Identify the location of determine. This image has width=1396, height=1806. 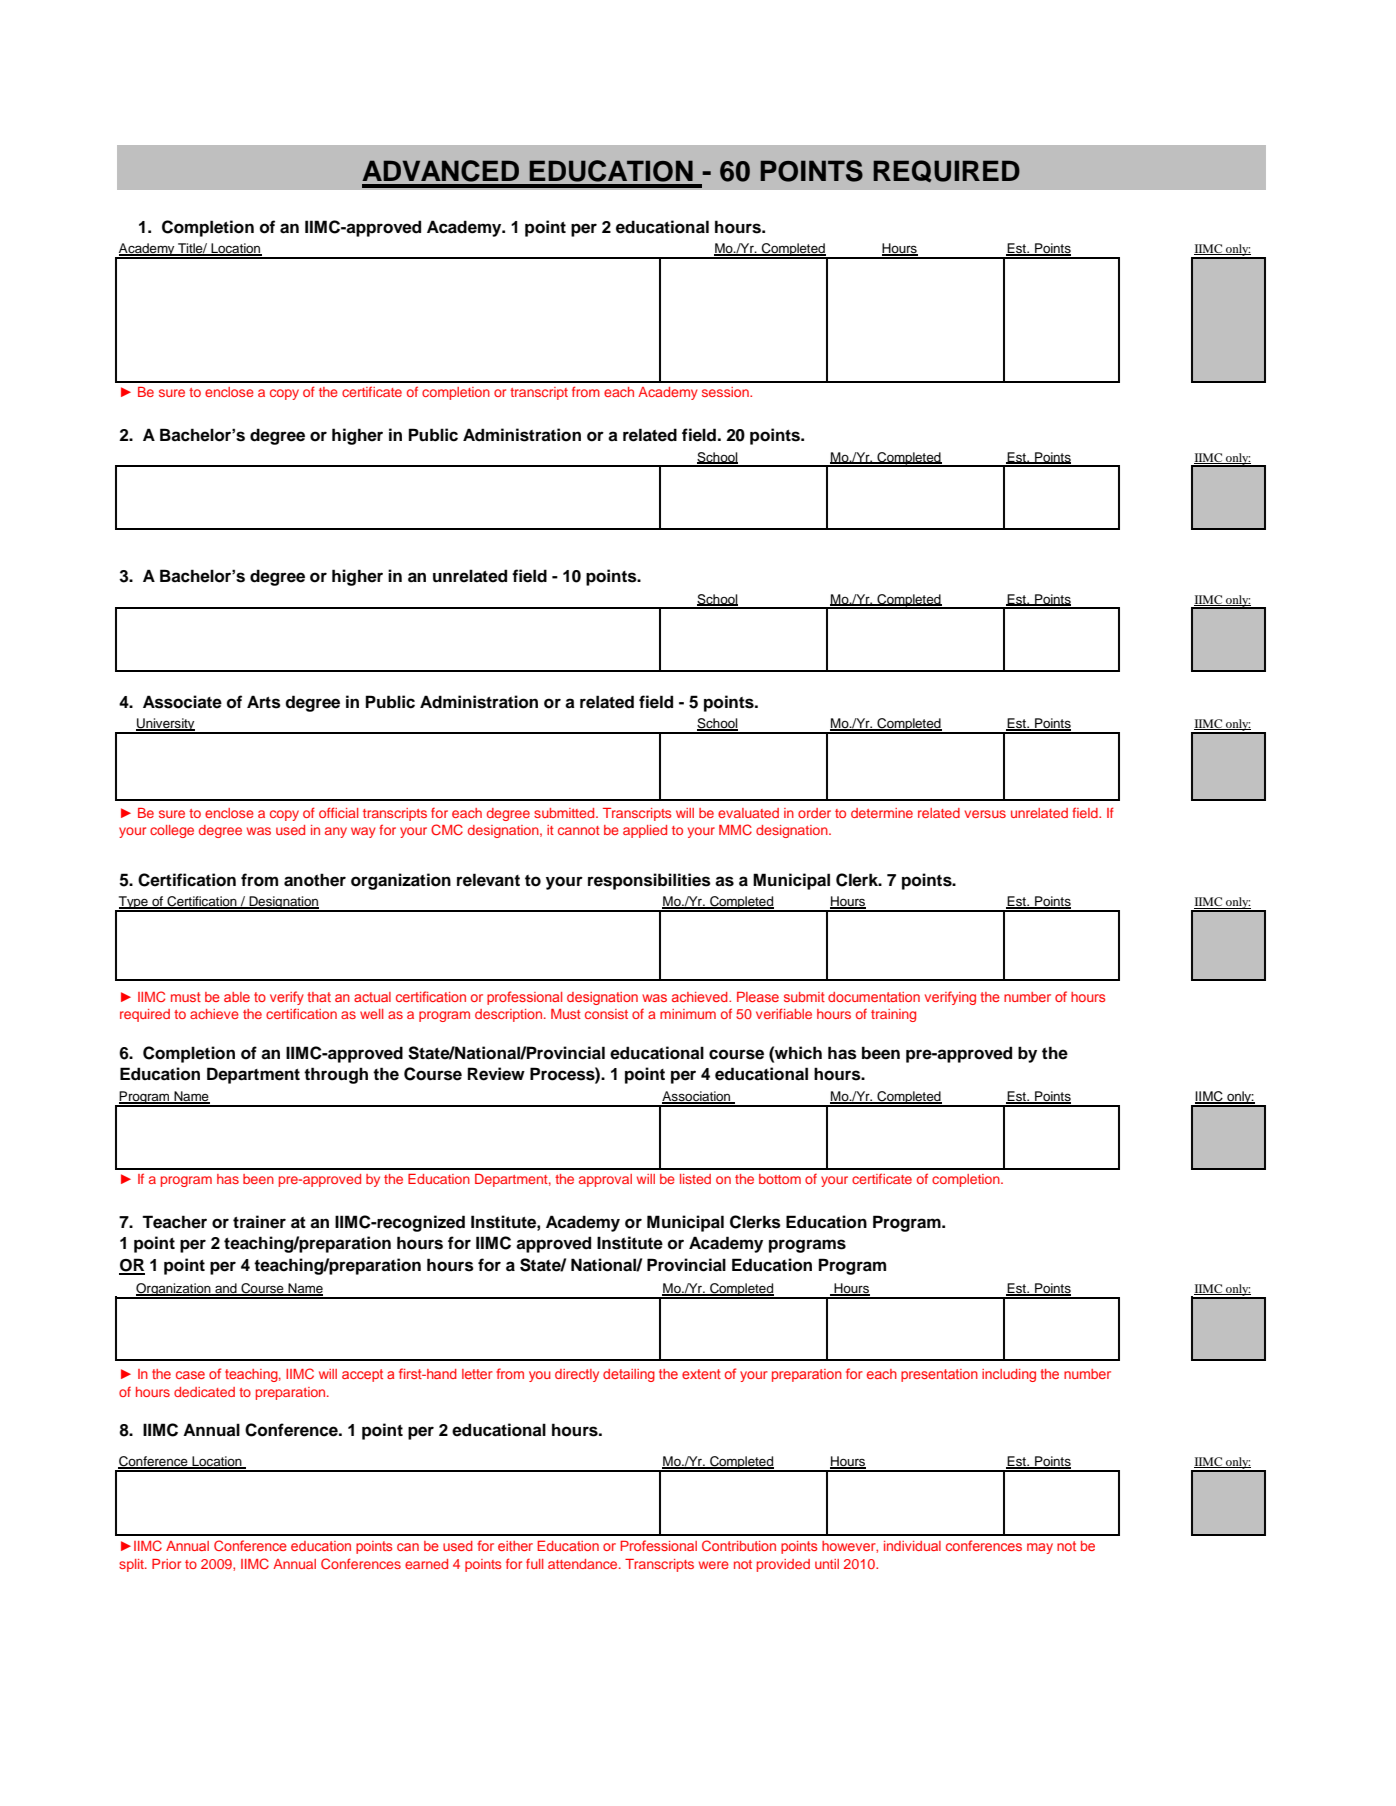
(882, 813).
